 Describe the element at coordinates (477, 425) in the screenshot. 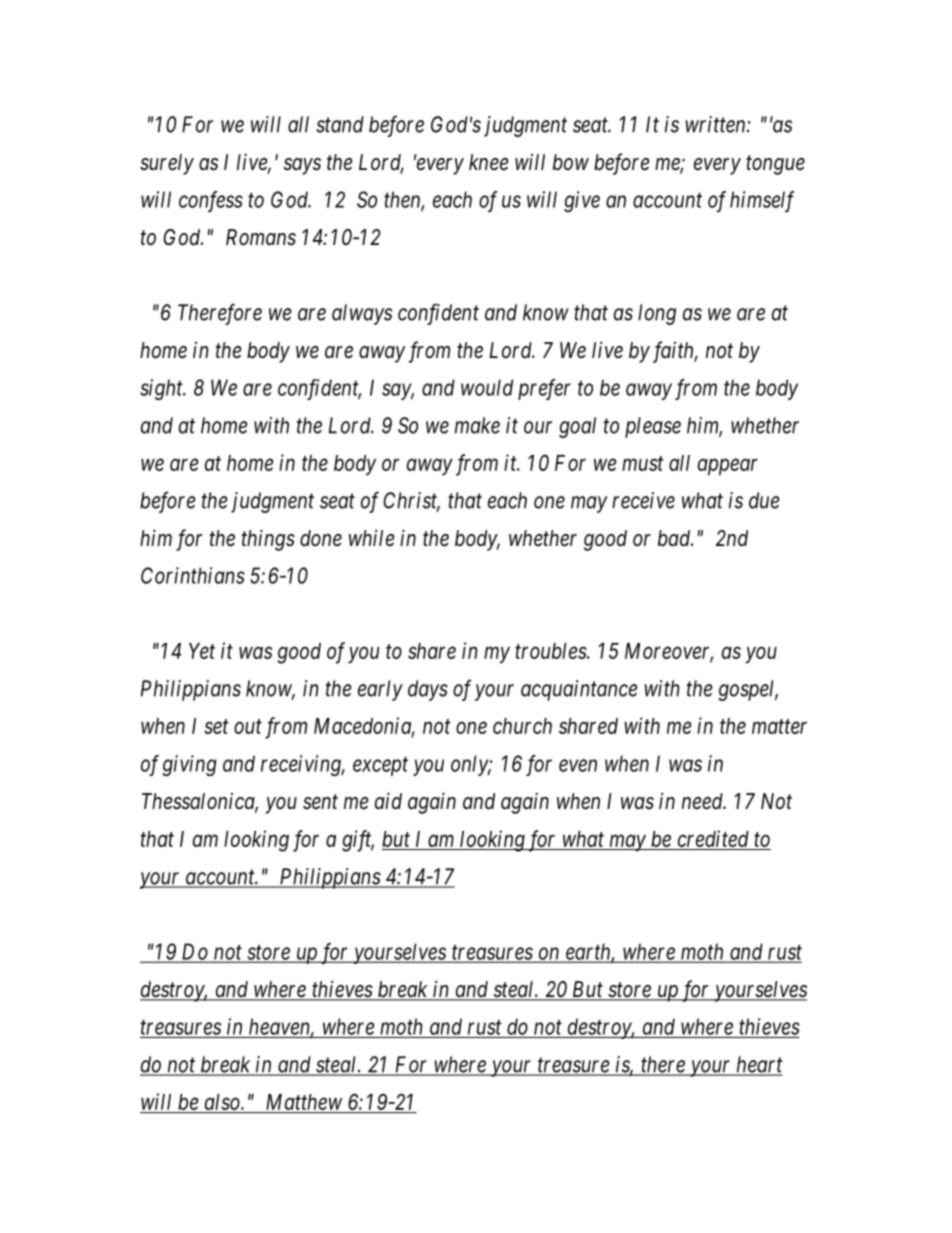

I see `make` at that location.
